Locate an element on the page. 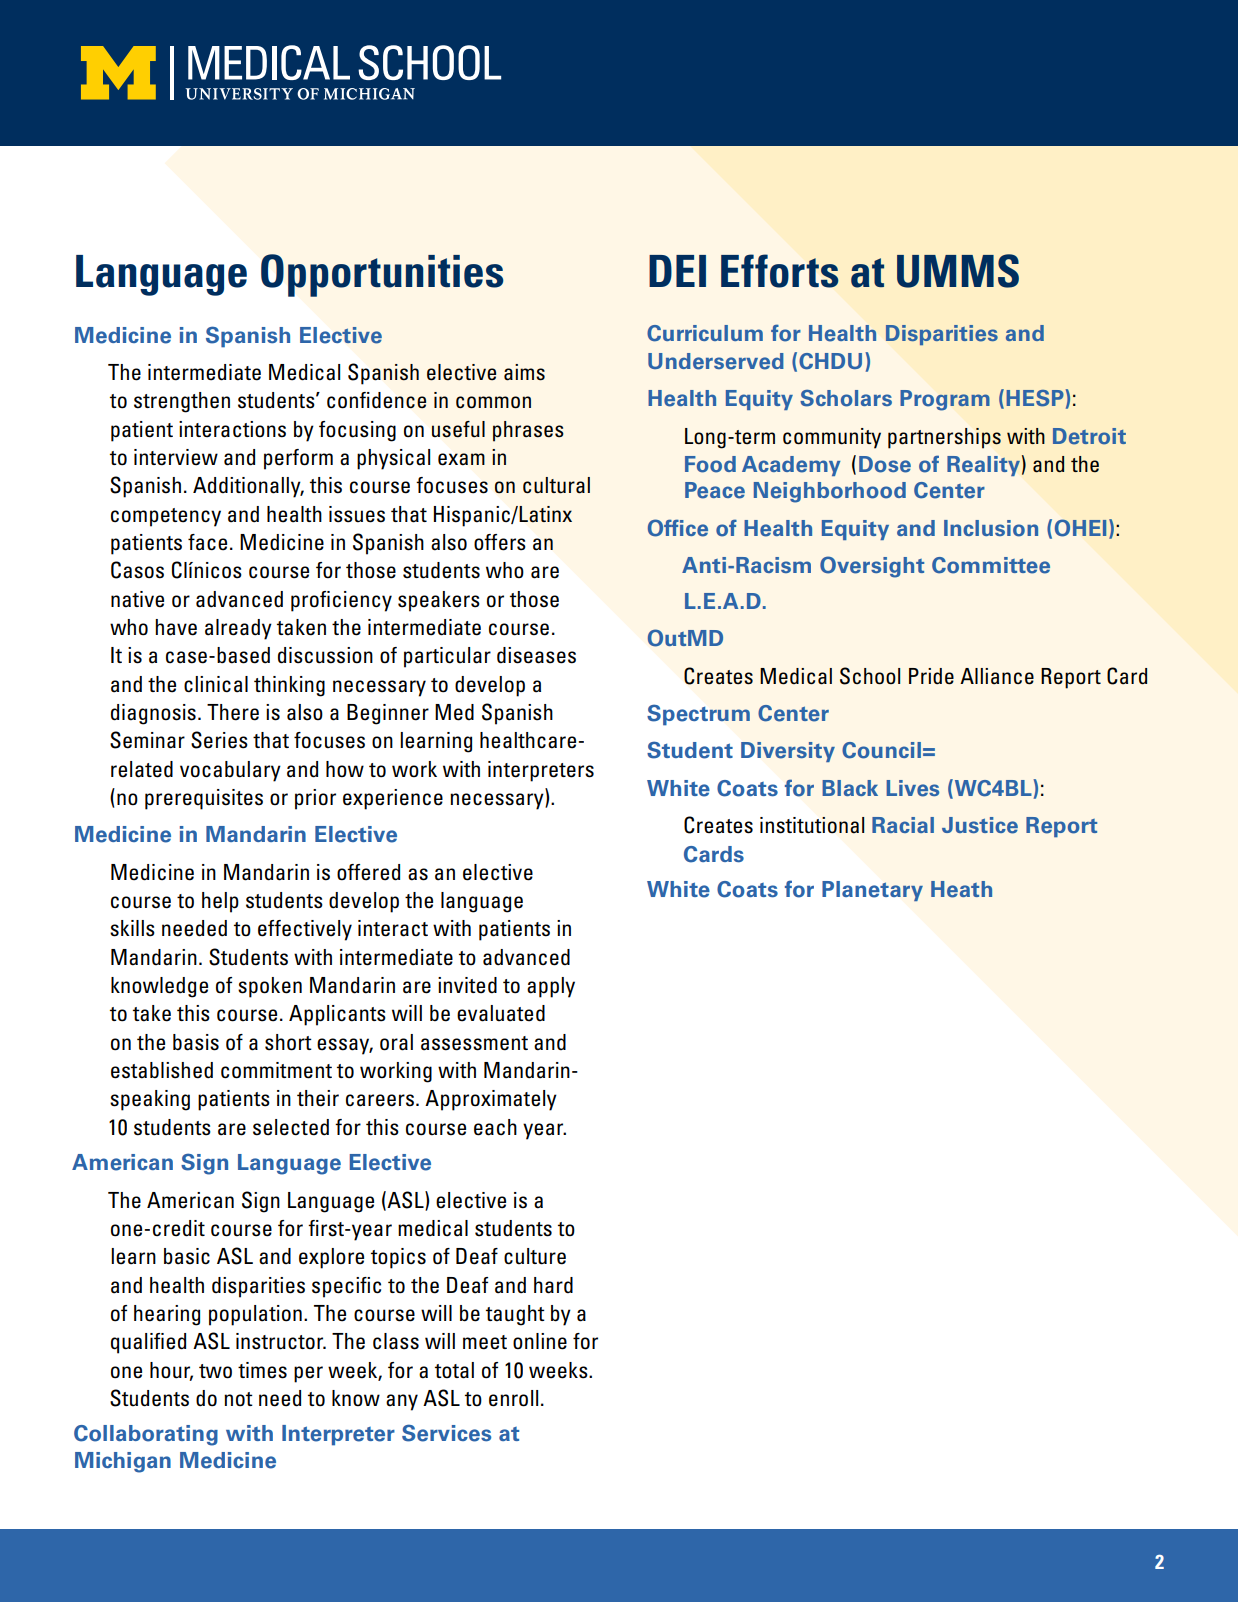 This document has height=1602, width=1238. apply is located at coordinates (551, 987).
